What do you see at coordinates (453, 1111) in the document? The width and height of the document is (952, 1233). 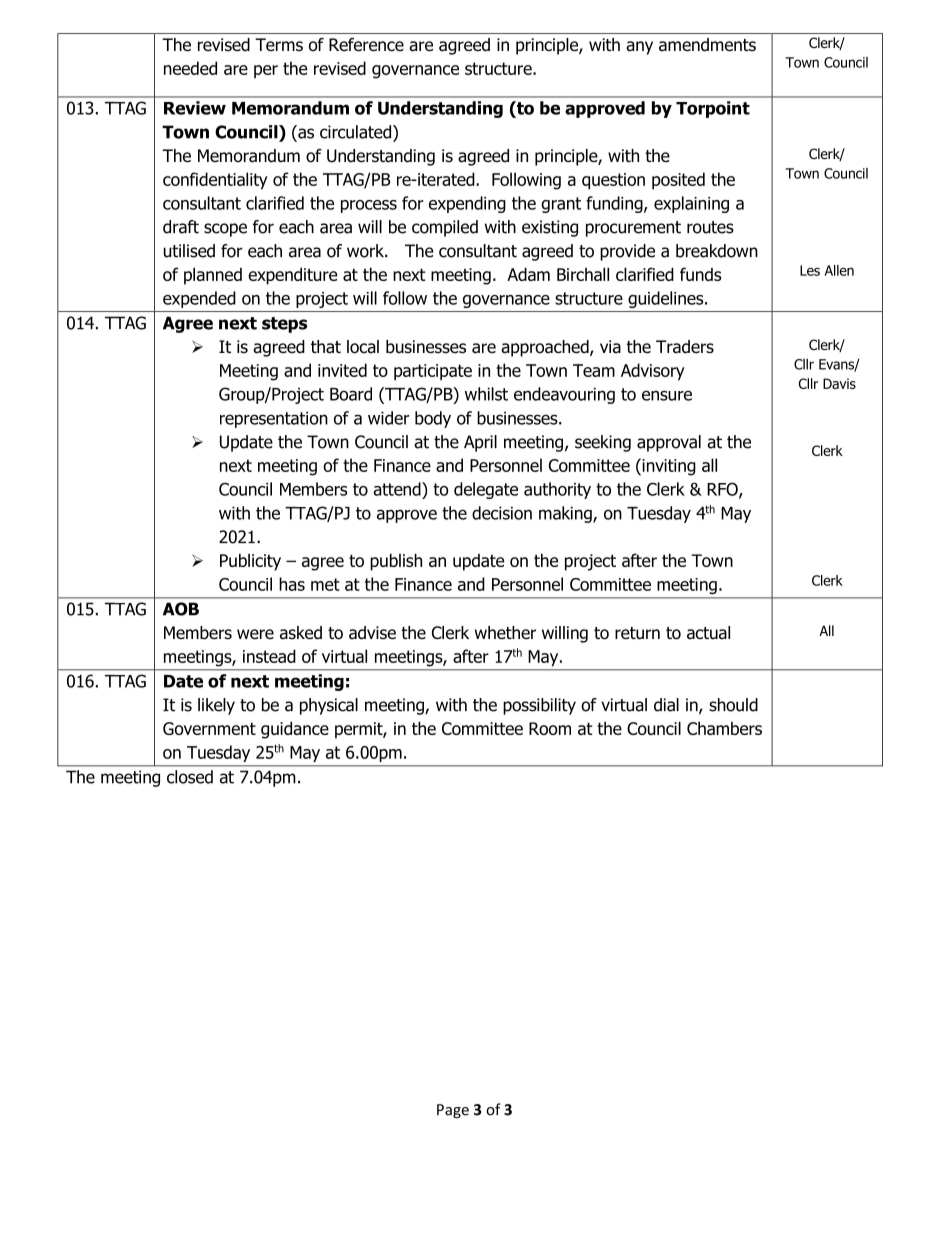 I see `Page` at bounding box center [453, 1111].
